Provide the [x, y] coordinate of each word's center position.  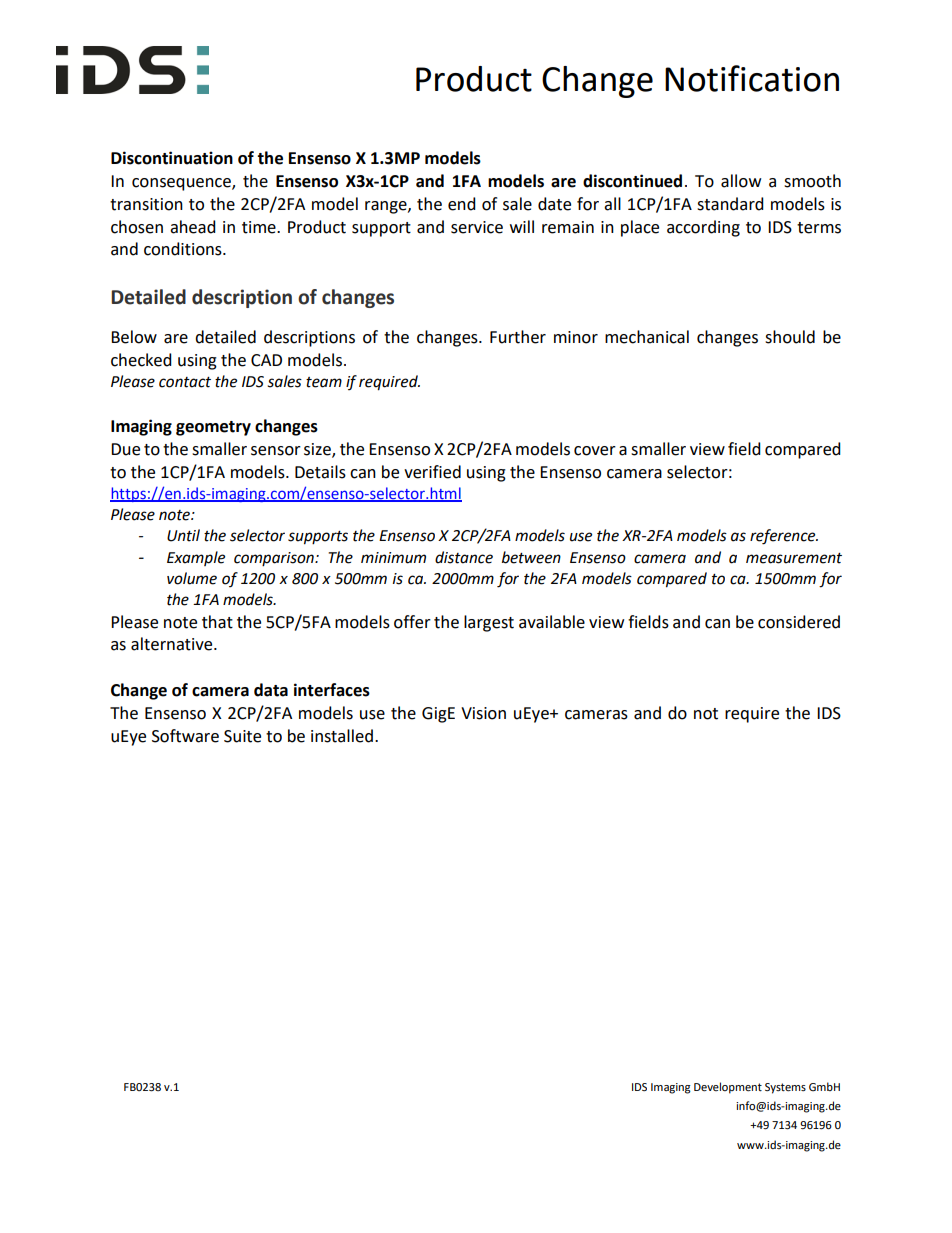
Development [728, 1088]
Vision [483, 713]
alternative [173, 644]
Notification [752, 78]
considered [799, 622]
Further [518, 337]
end [462, 204]
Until [183, 535]
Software [185, 736]
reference [784, 537]
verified [432, 472]
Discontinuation [172, 158]
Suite [242, 736]
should [790, 337]
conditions [184, 249]
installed [342, 736]
